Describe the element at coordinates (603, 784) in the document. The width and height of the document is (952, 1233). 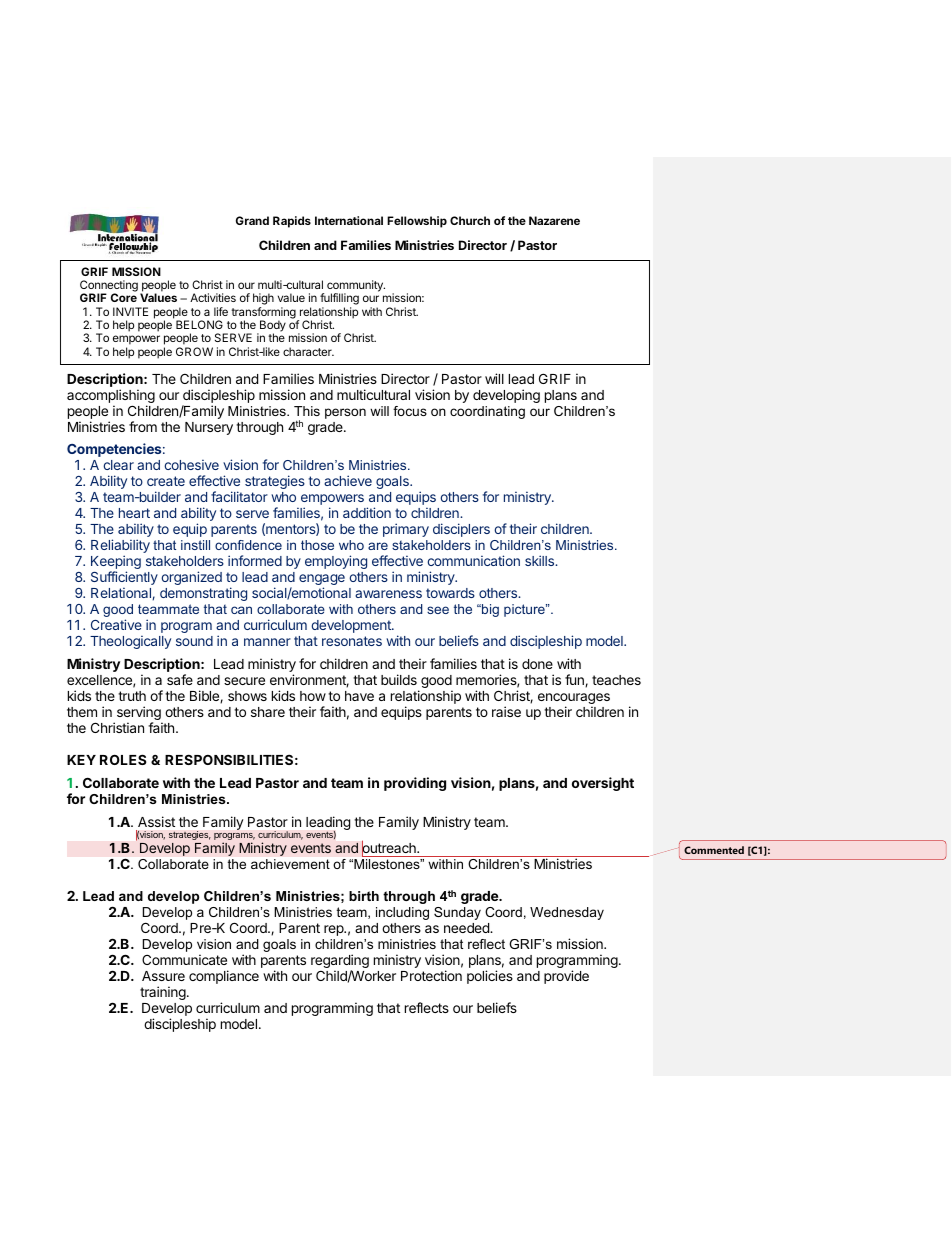
I see `oversight` at that location.
